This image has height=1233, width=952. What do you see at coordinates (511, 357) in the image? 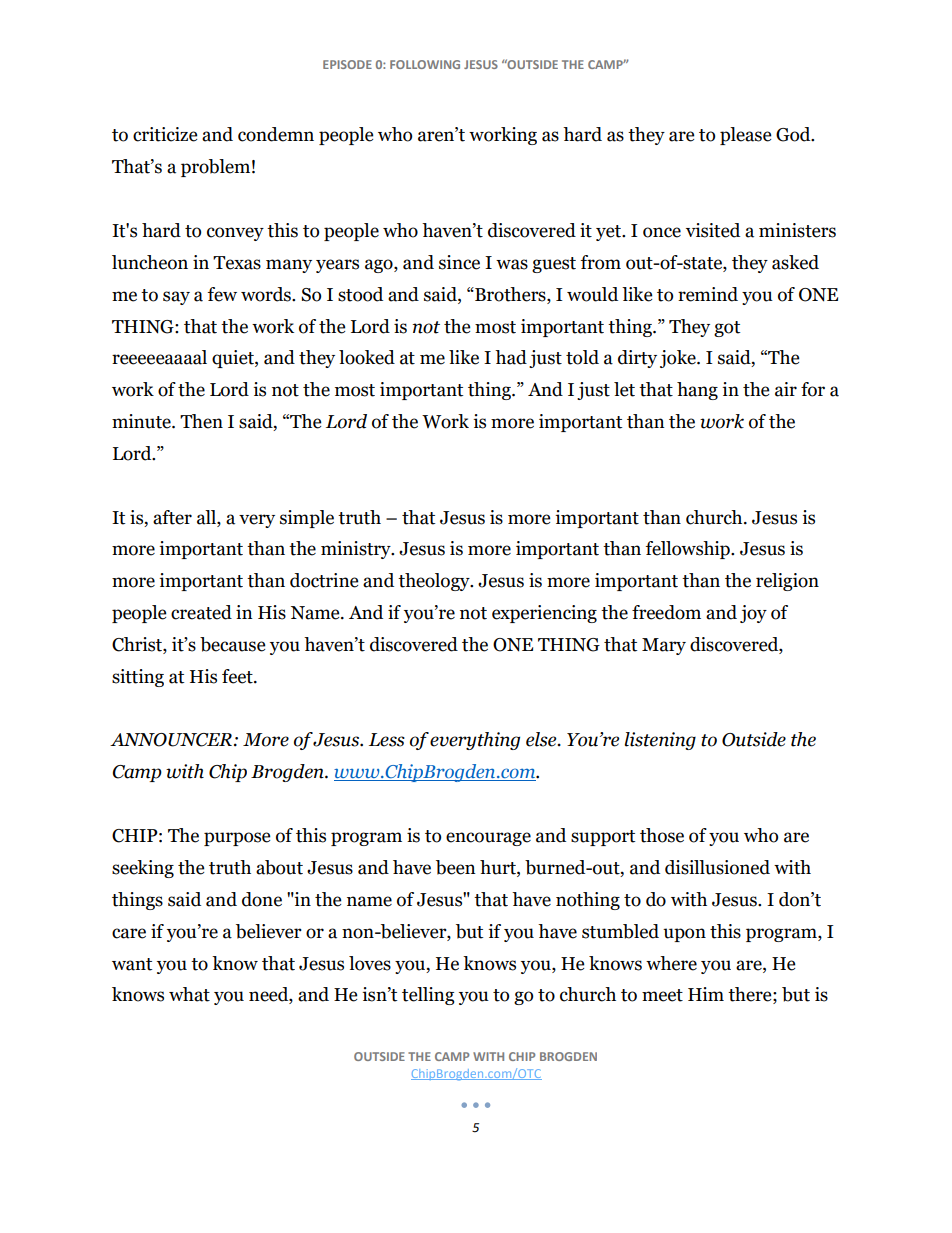
I see `had` at bounding box center [511, 357].
